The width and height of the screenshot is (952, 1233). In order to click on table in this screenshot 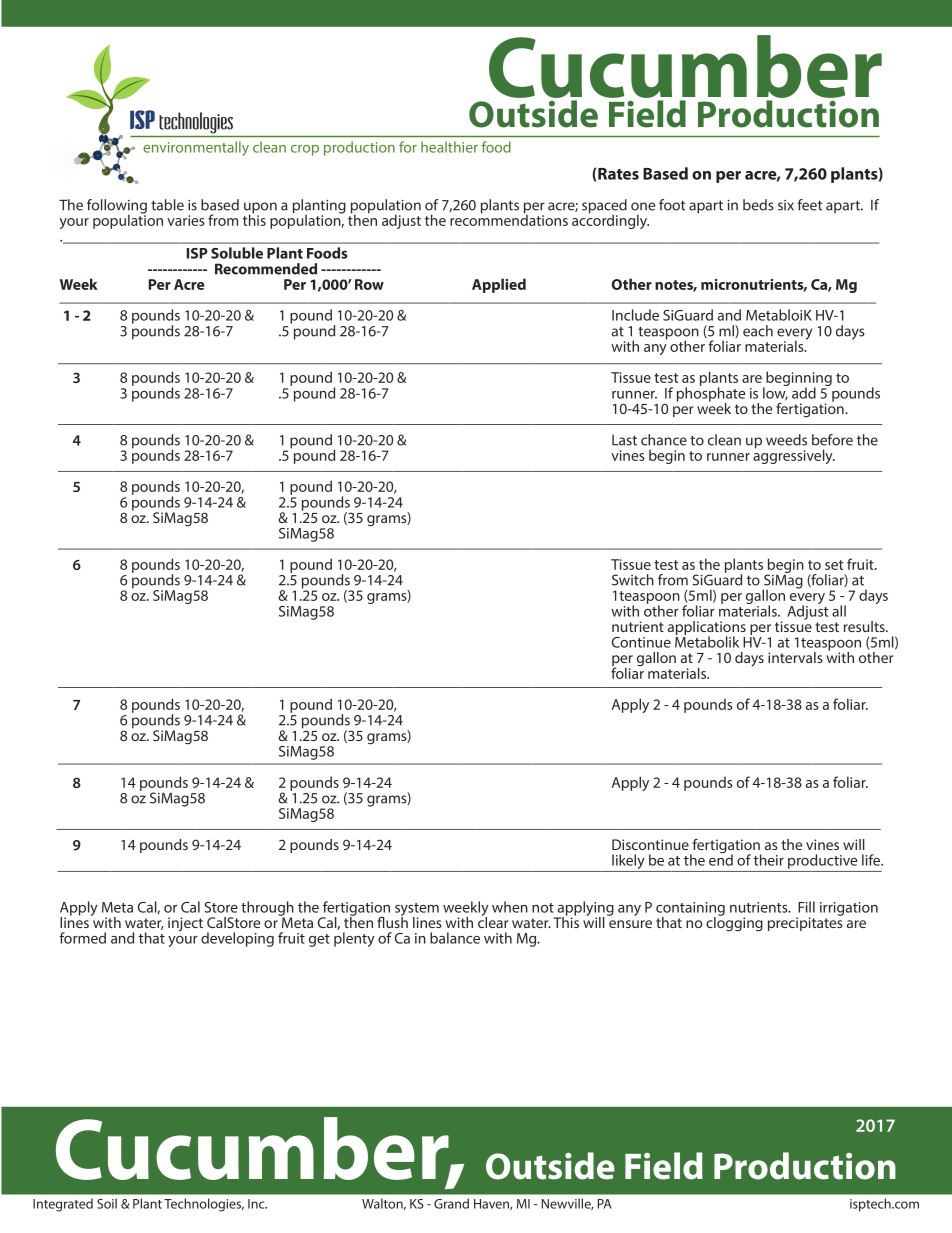, I will do `click(167, 205)`.
